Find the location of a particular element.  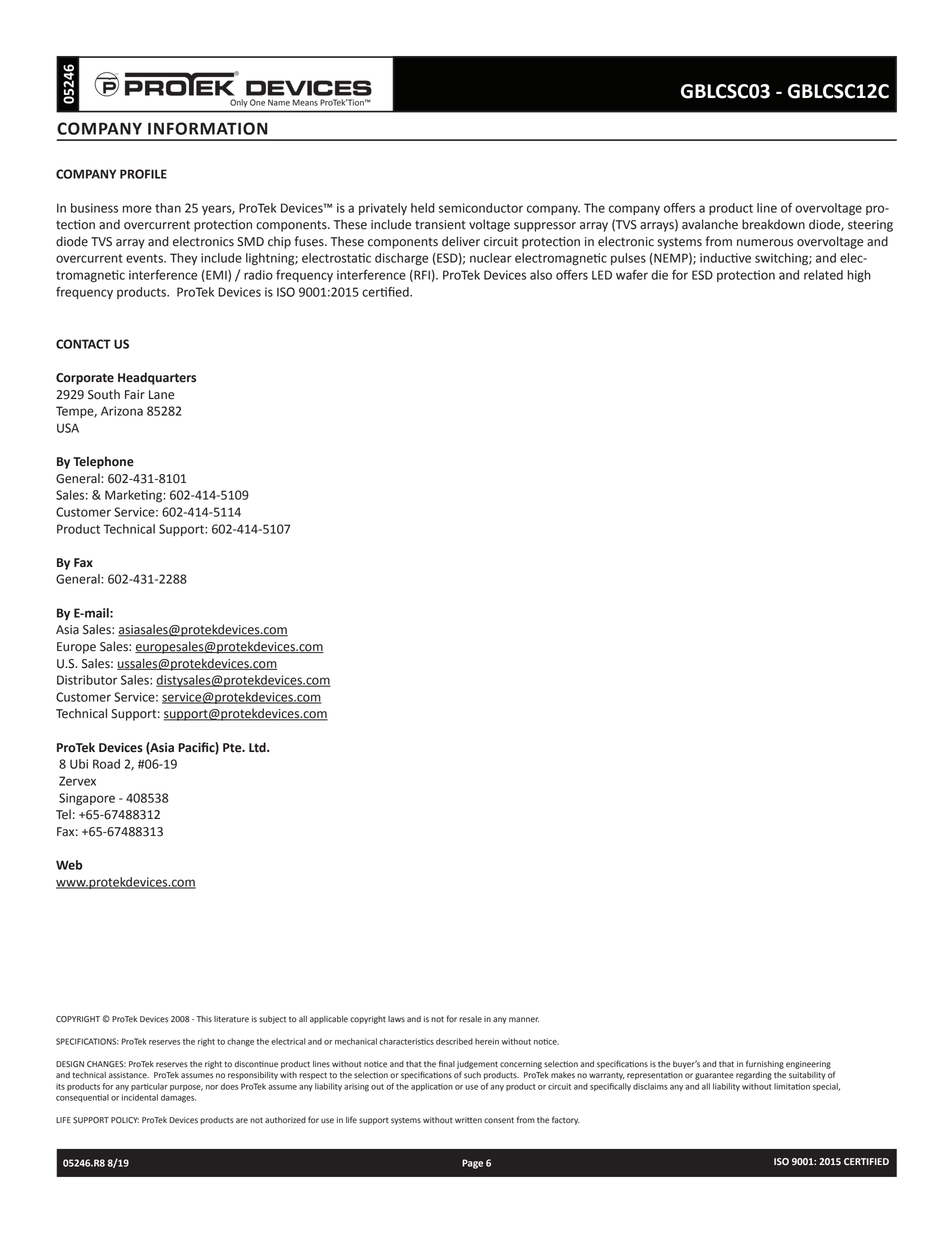

Web is located at coordinates (69, 865).
